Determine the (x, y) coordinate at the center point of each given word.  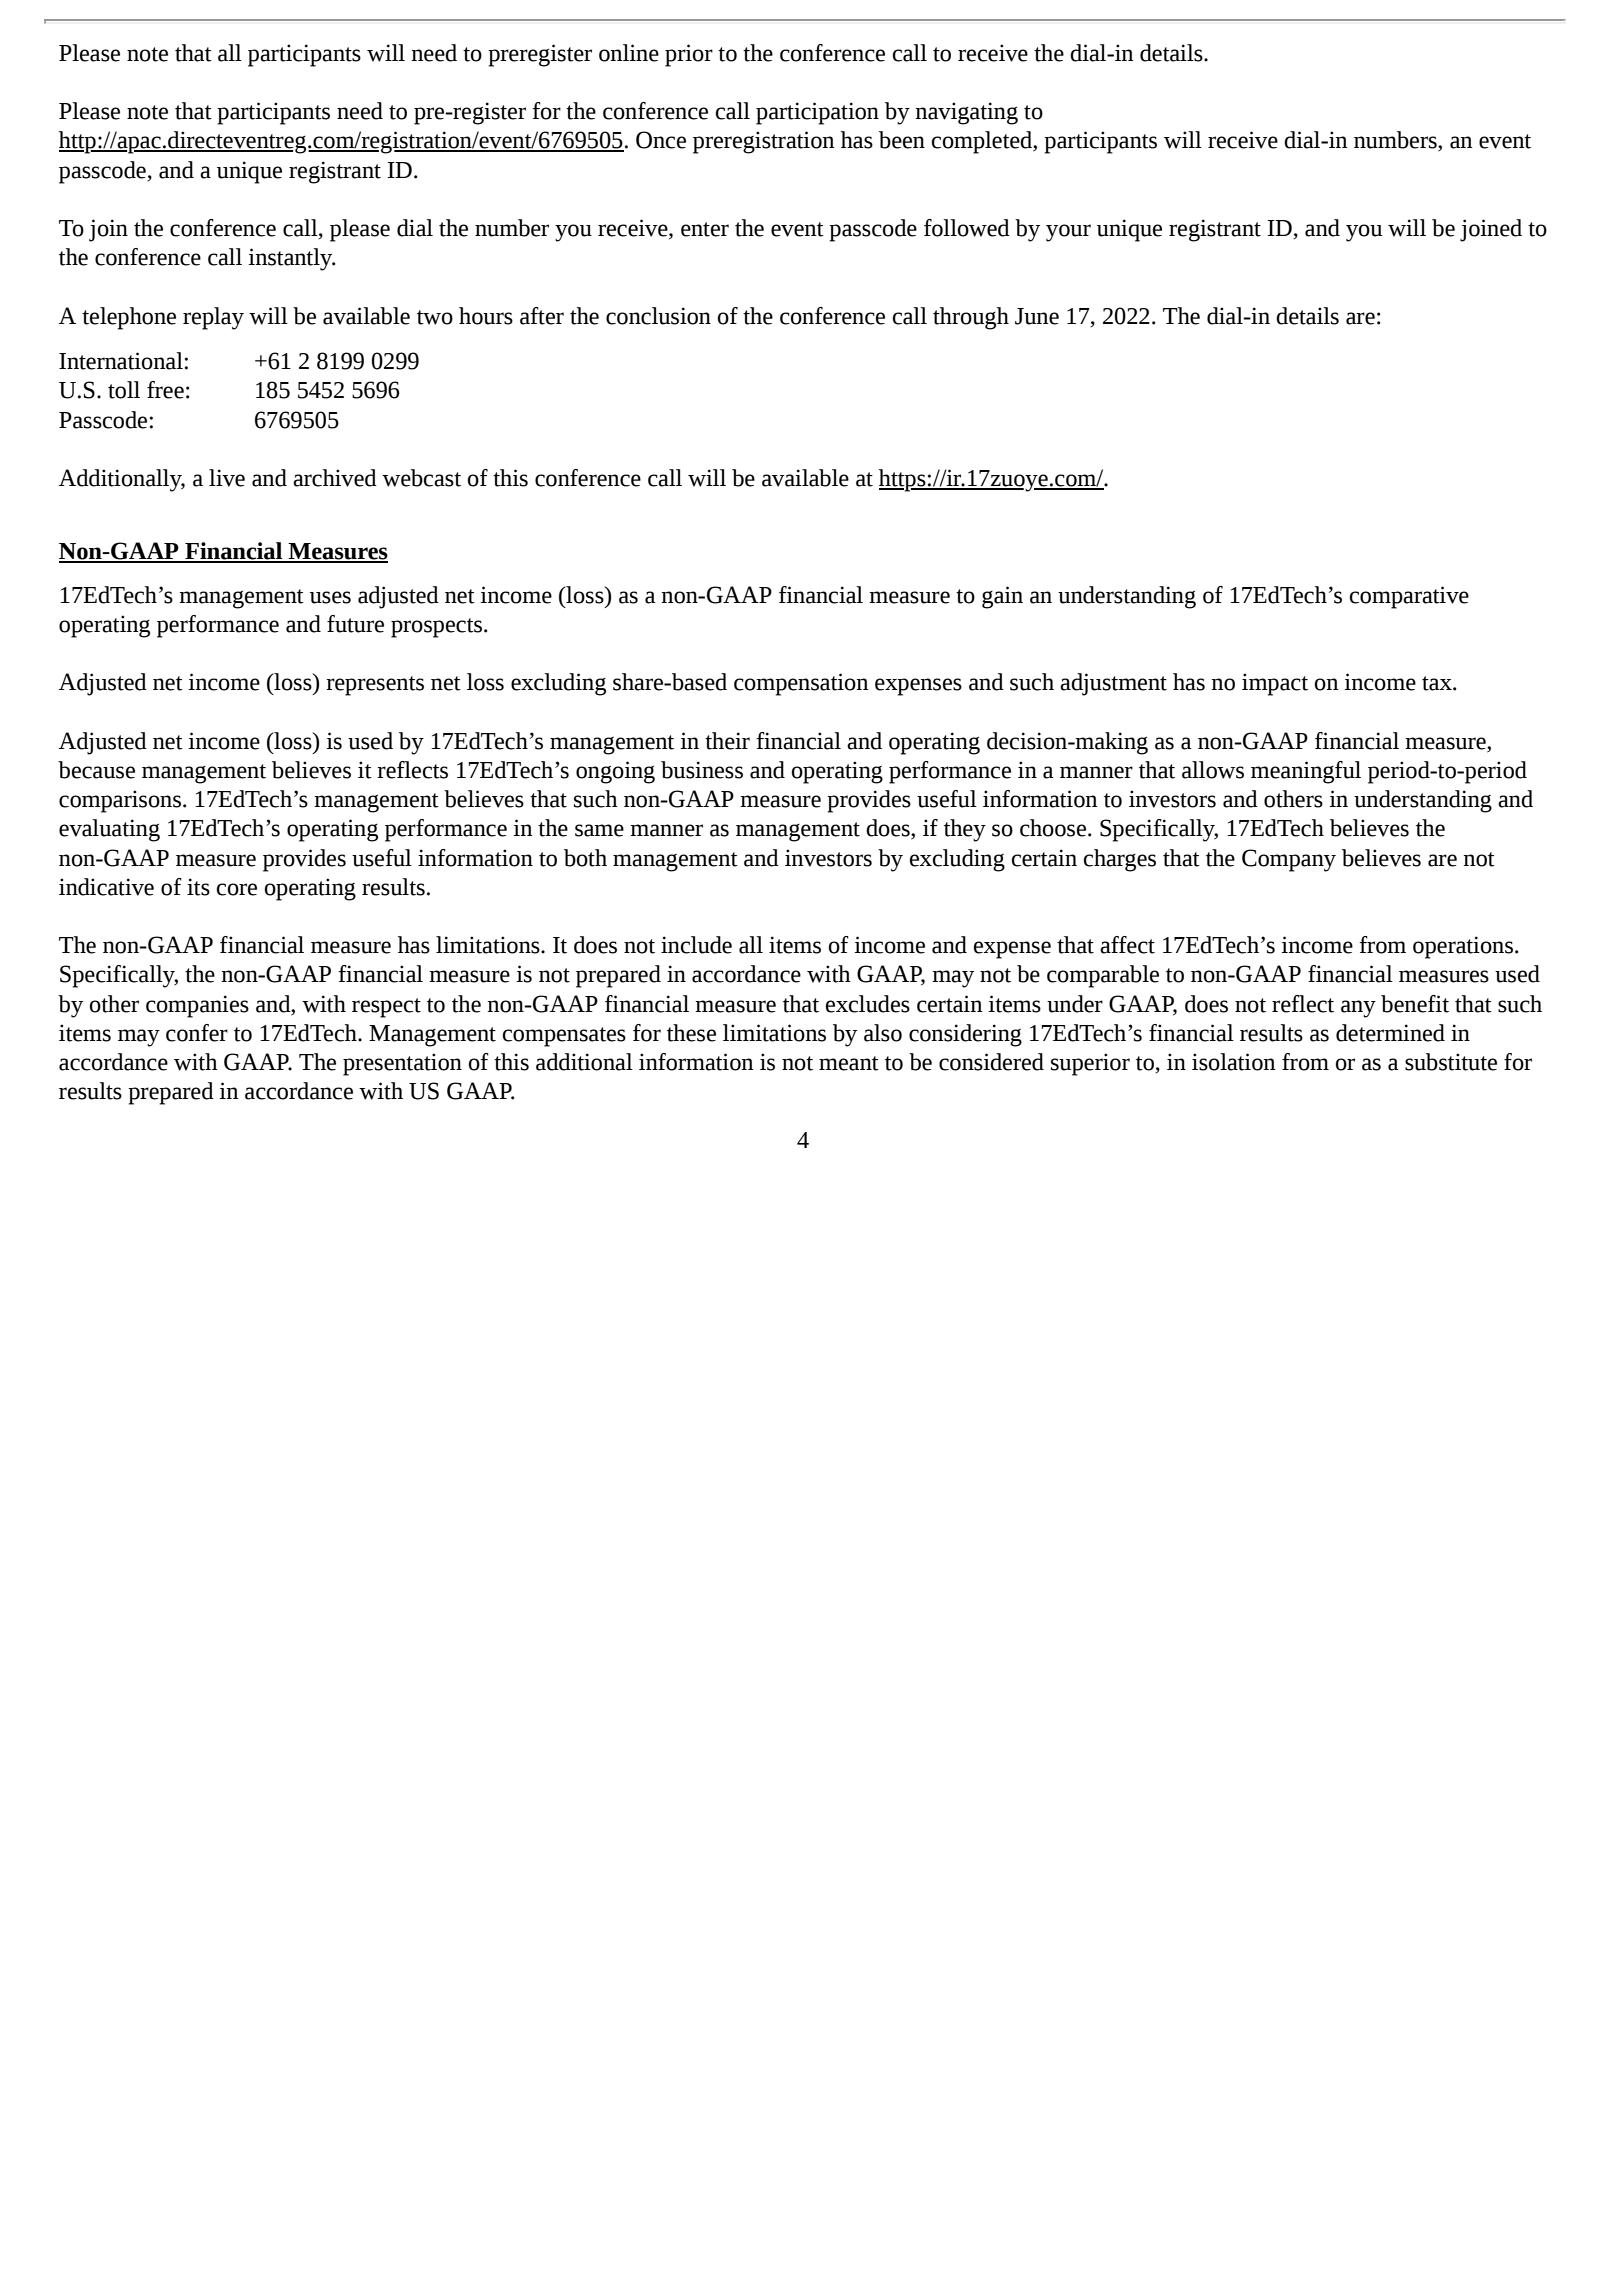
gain (1002, 597)
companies (197, 1006)
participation (817, 113)
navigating (967, 113)
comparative (1409, 597)
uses (330, 597)
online (629, 53)
